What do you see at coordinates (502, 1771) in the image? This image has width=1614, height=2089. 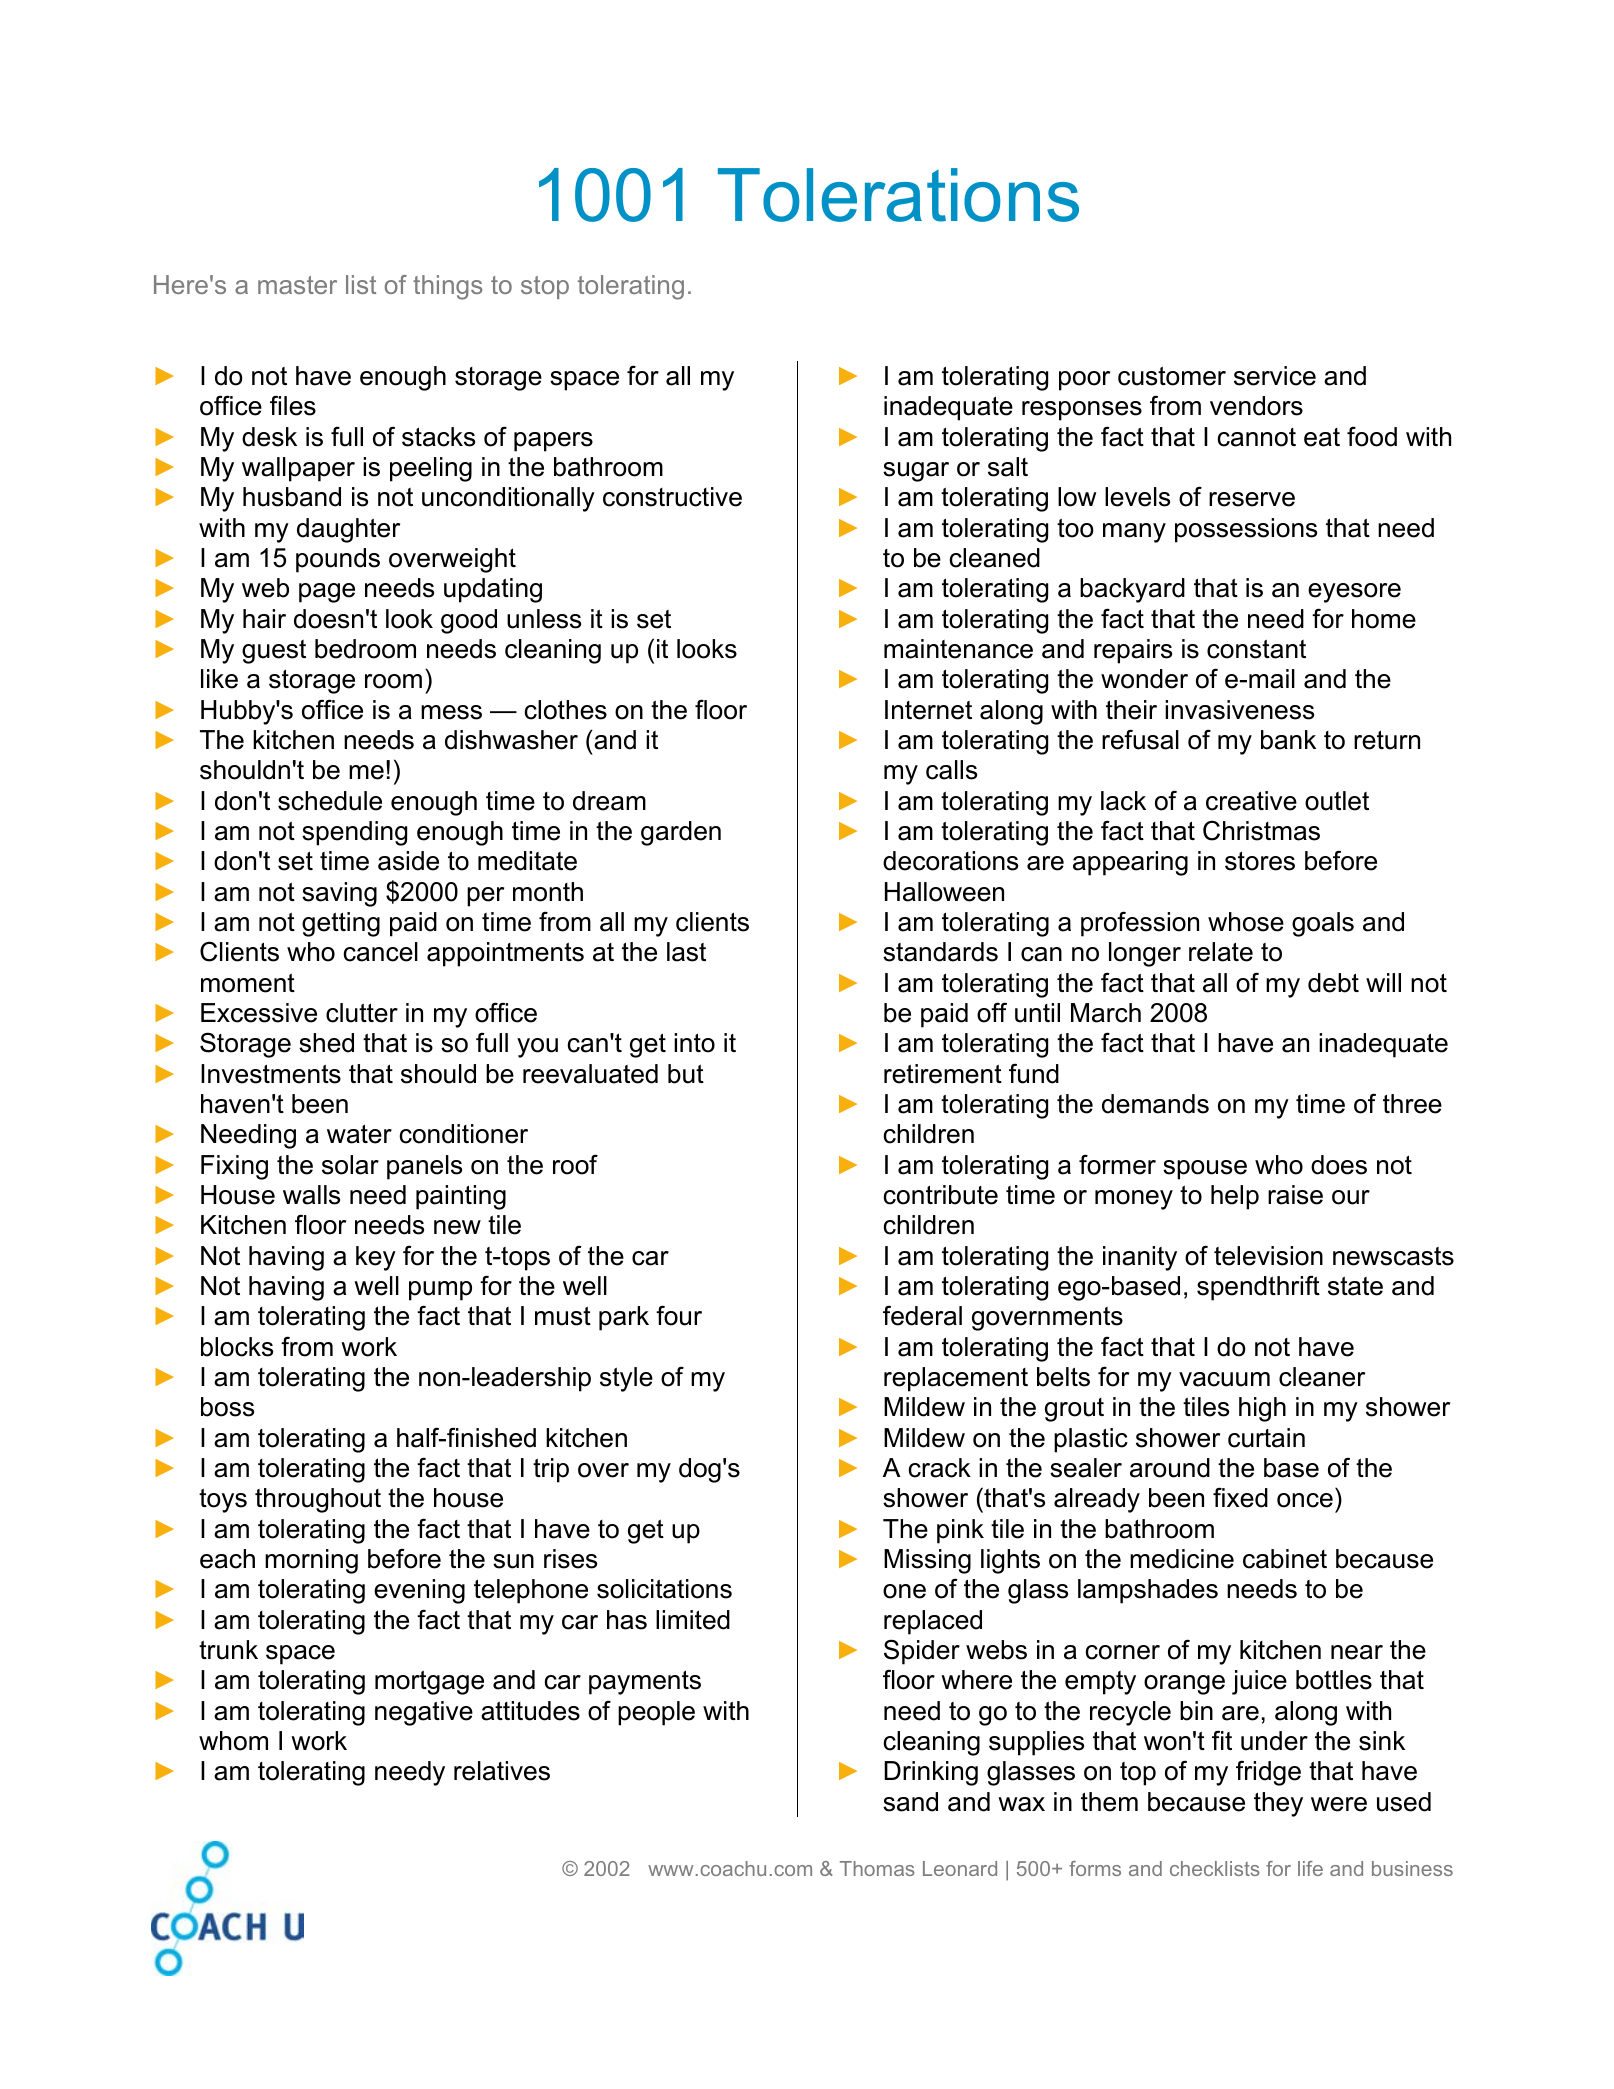 I see `relatives` at bounding box center [502, 1771].
